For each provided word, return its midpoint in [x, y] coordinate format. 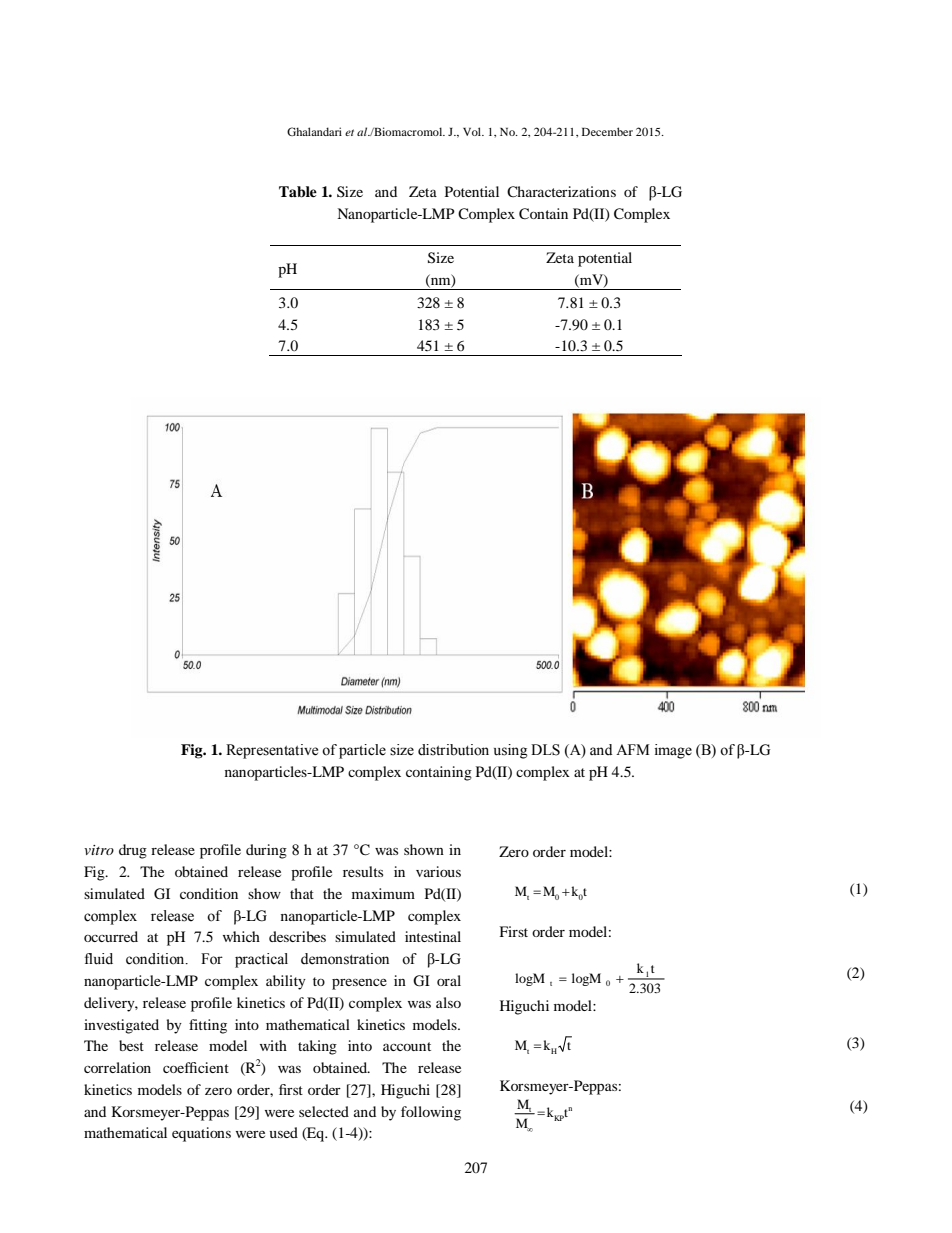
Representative [272, 751]
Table [298, 192]
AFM [632, 749]
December [607, 131]
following [431, 1113]
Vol [473, 131]
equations [201, 1134]
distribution [453, 750]
